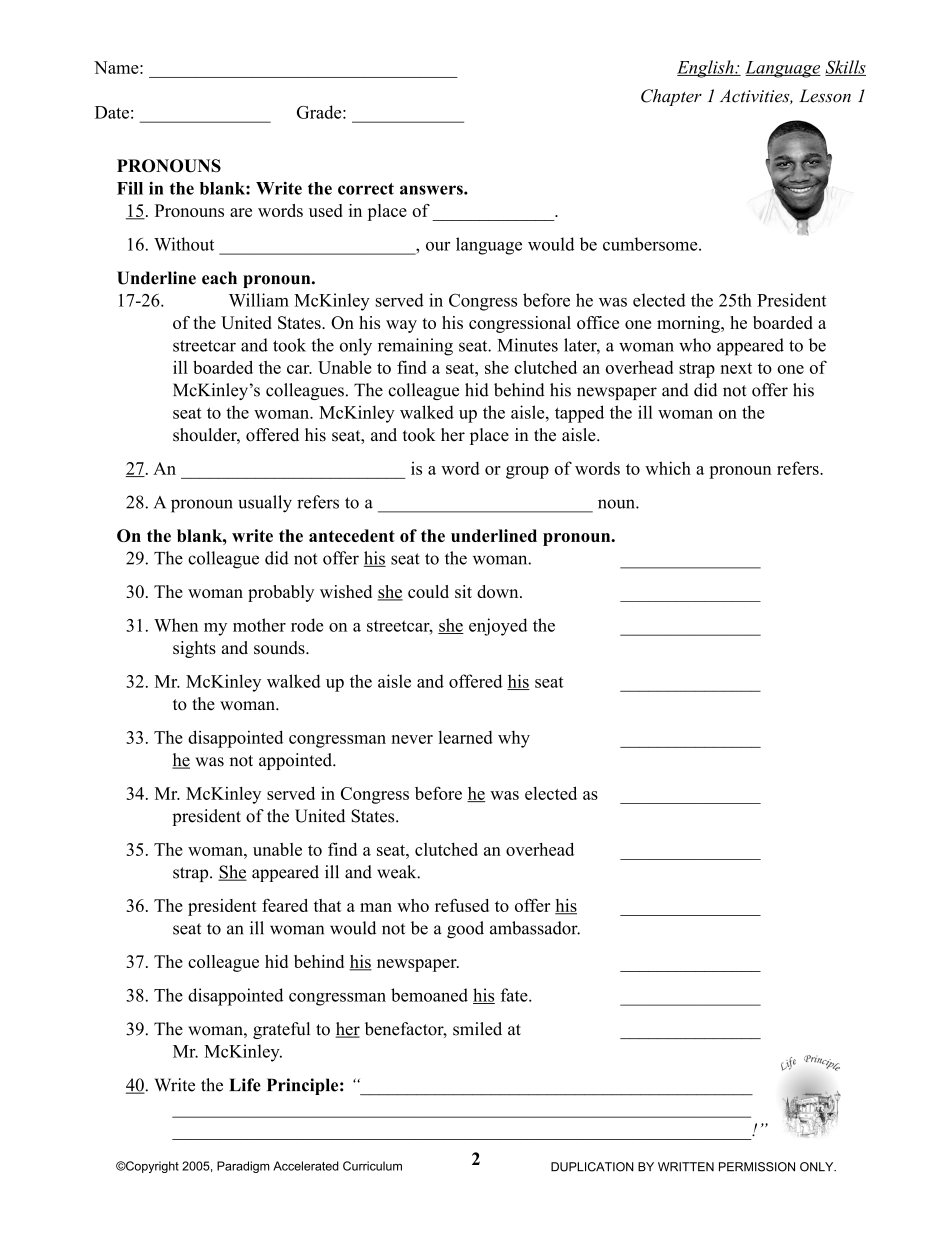 The image size is (952, 1233). What do you see at coordinates (706, 69) in the screenshot?
I see `English` at bounding box center [706, 69].
